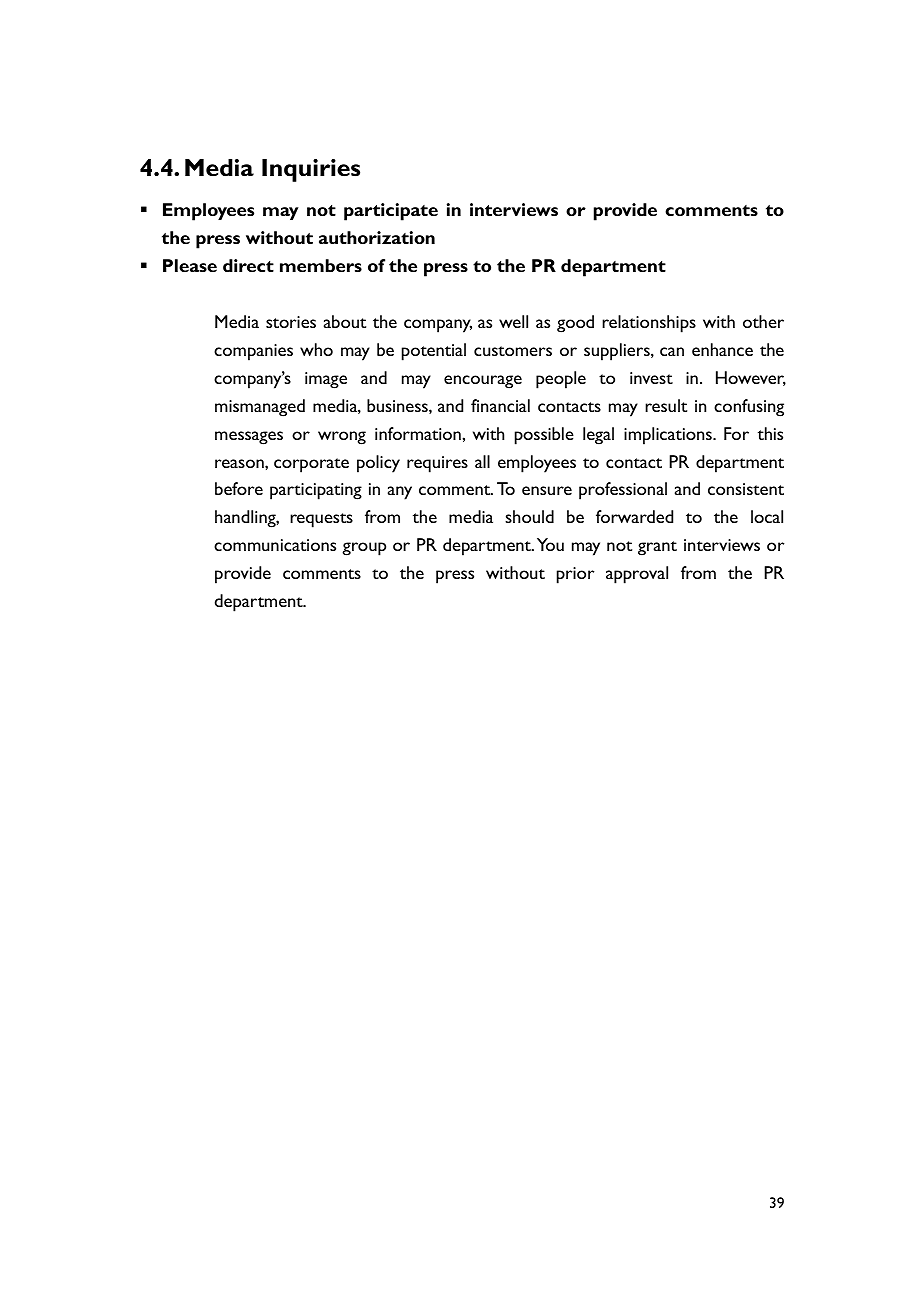 This image has width=924, height=1308. I want to click on authorization, so click(377, 237).
